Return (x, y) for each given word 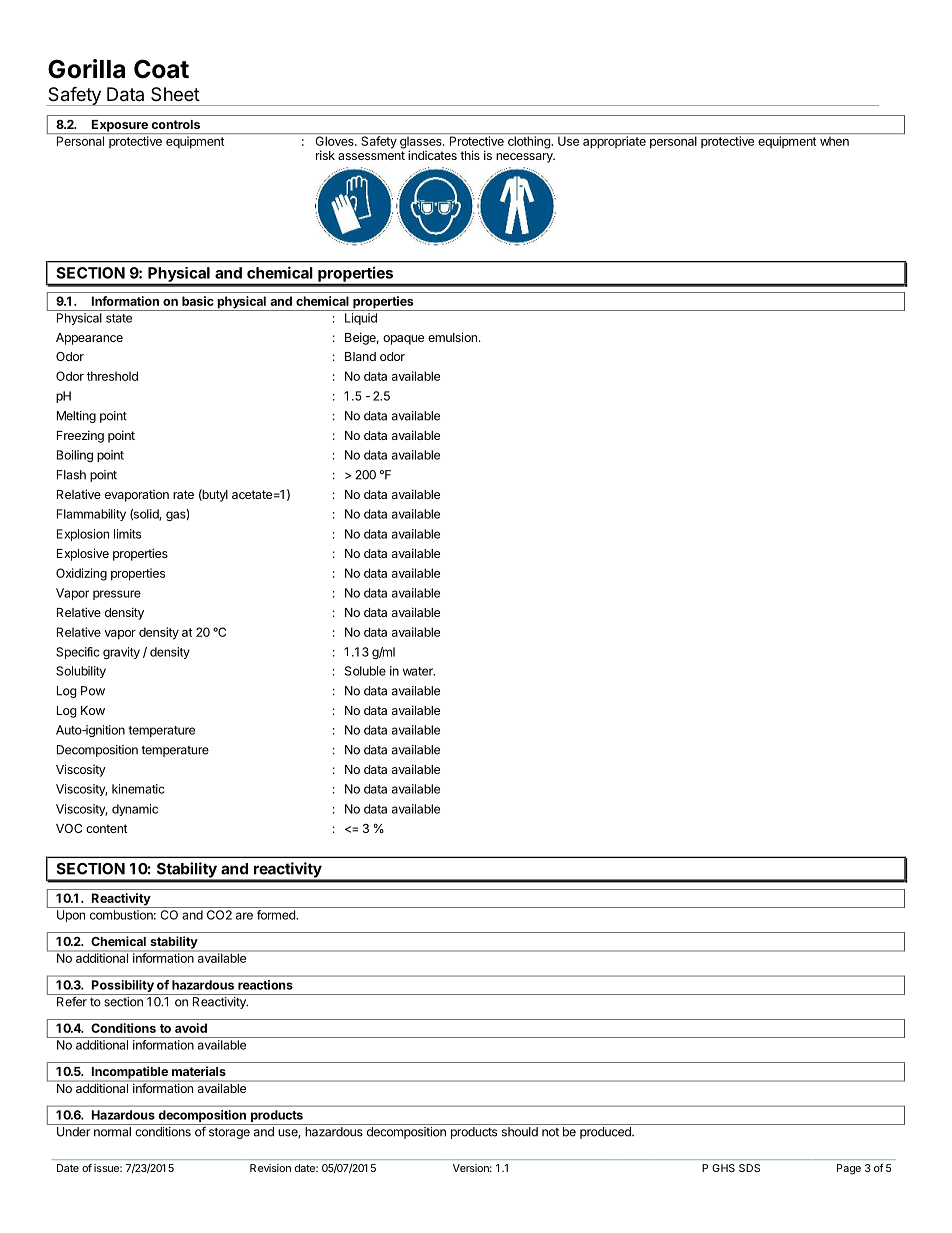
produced (606, 1133)
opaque (403, 340)
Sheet (175, 94)
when (834, 141)
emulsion (452, 337)
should (520, 1132)
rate (183, 494)
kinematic (138, 789)
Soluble (365, 671)
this (470, 155)
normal (112, 1132)
